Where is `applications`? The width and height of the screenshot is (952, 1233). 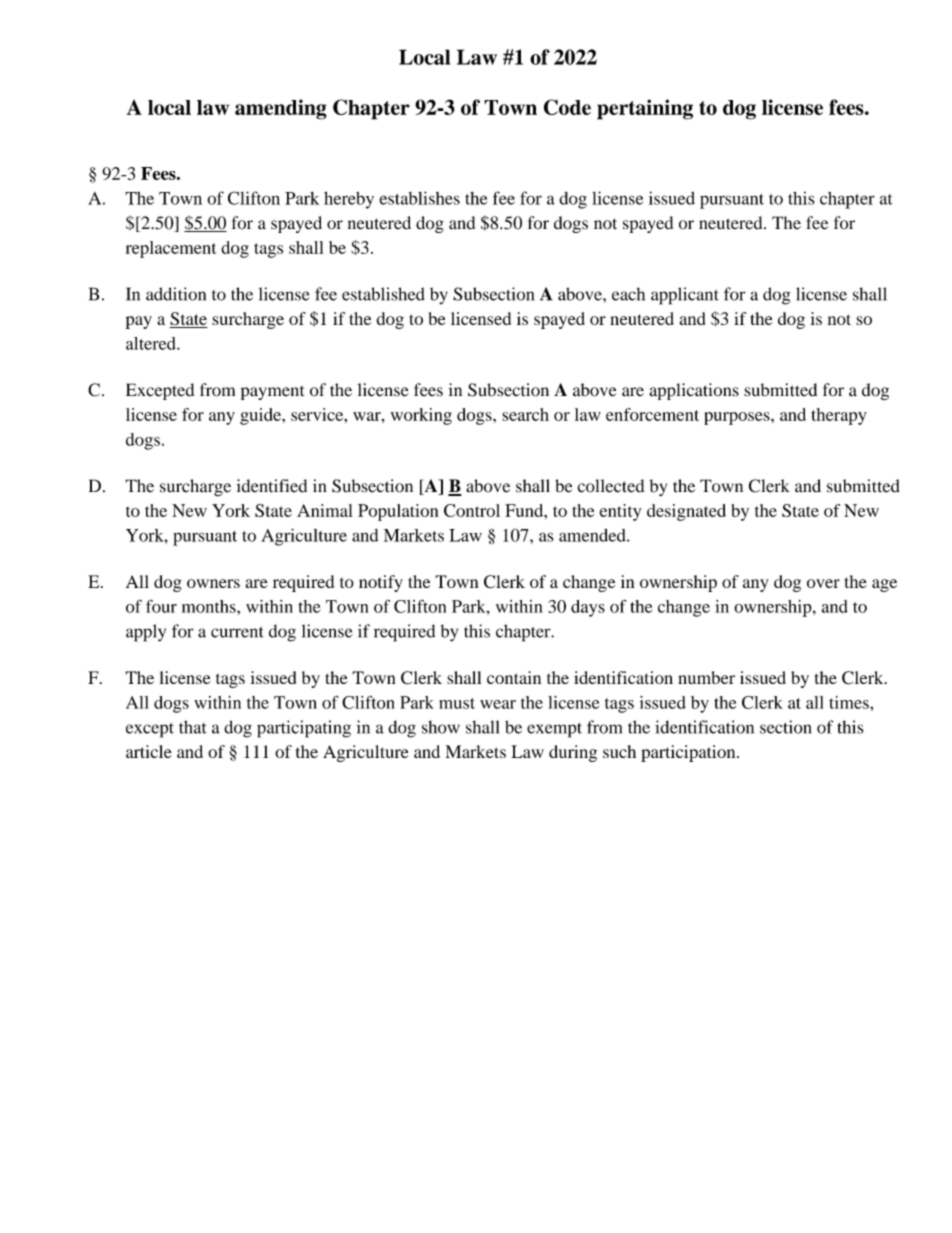
applications is located at coordinates (694, 391).
